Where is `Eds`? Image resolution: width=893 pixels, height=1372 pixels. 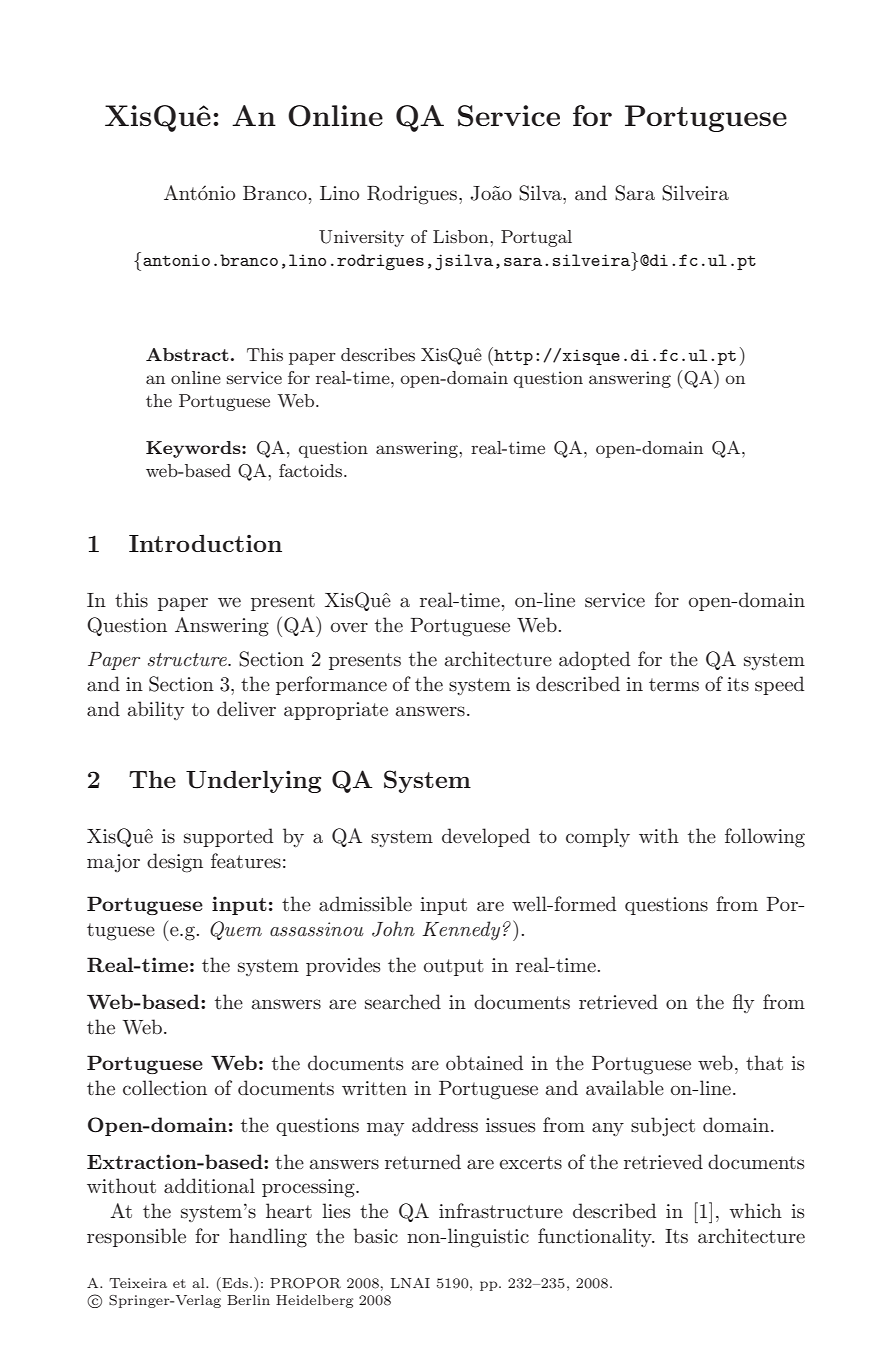
Eds is located at coordinates (235, 1282).
